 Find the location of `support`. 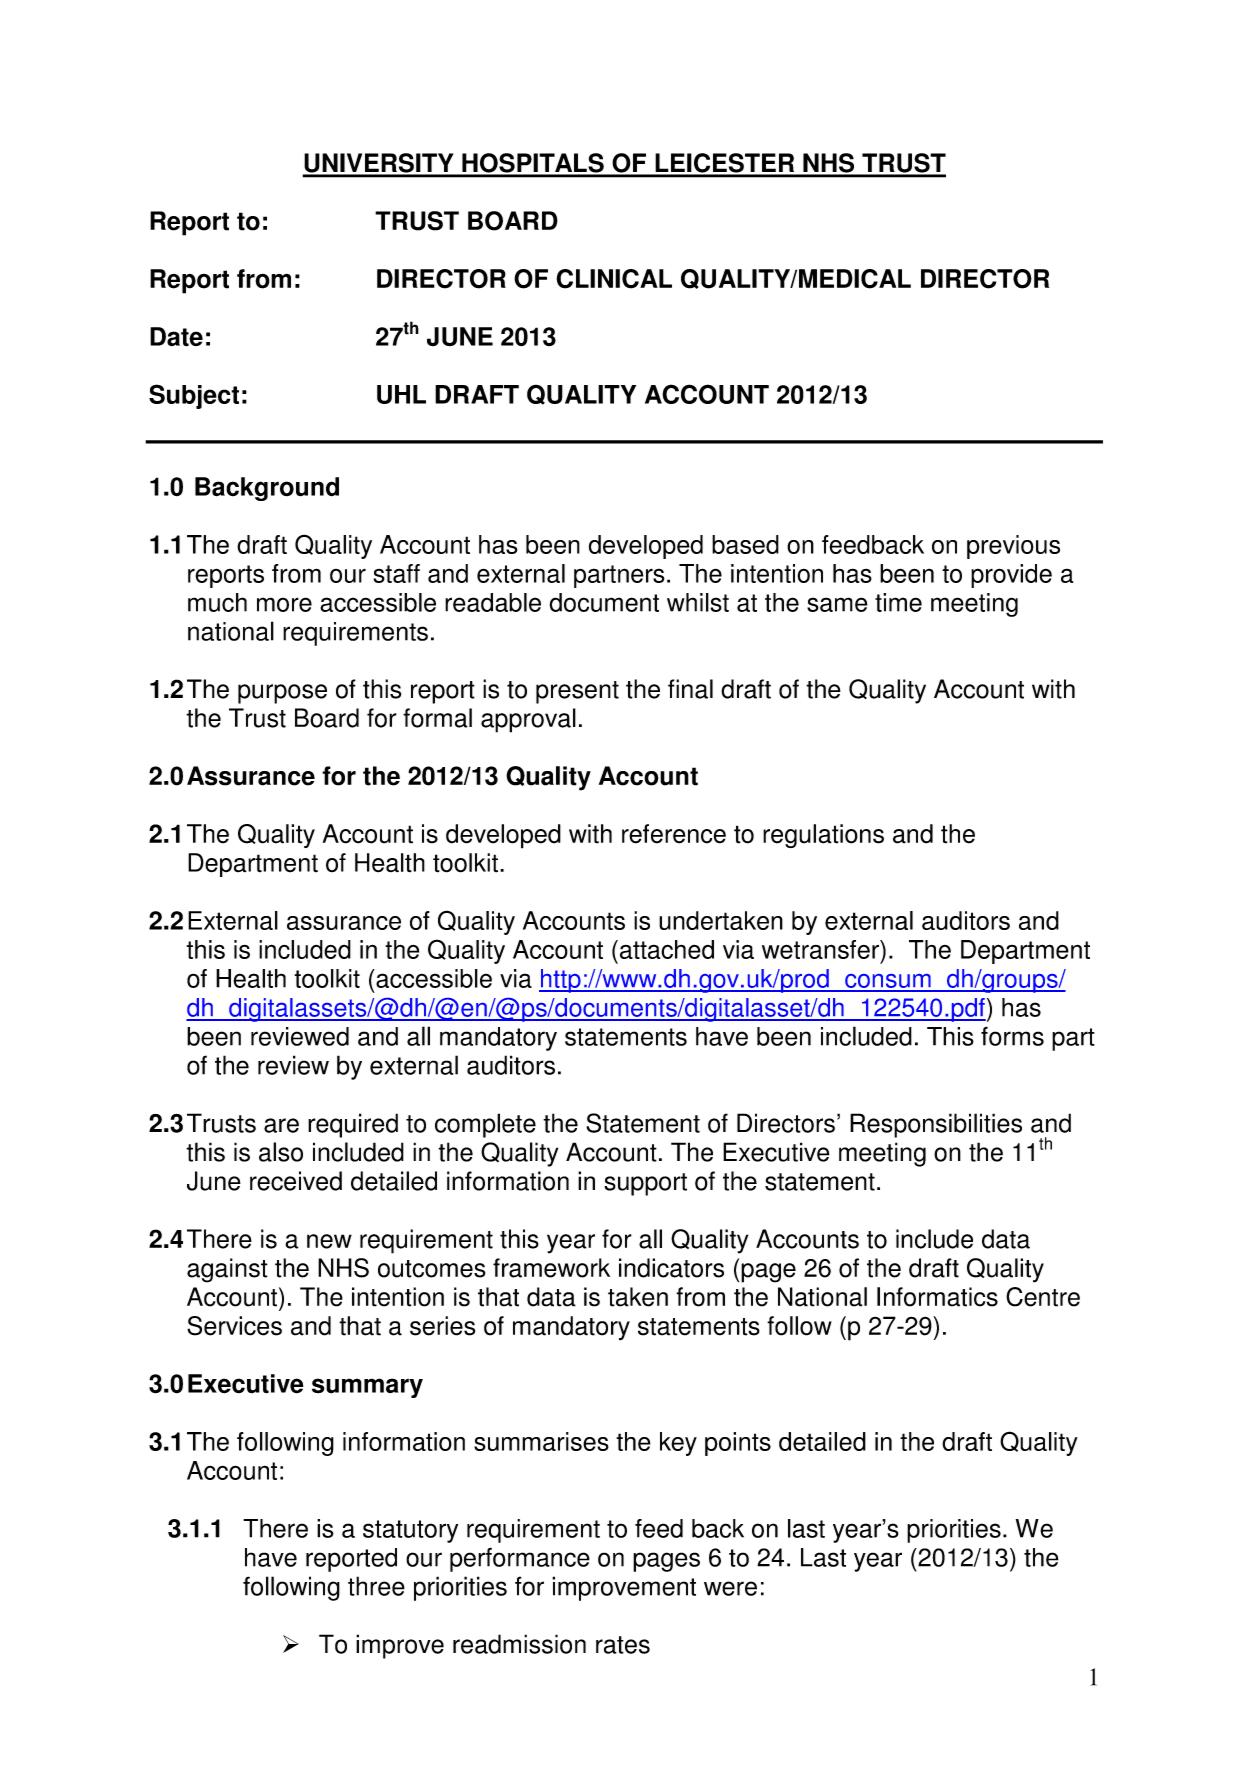

support is located at coordinates (645, 1184).
